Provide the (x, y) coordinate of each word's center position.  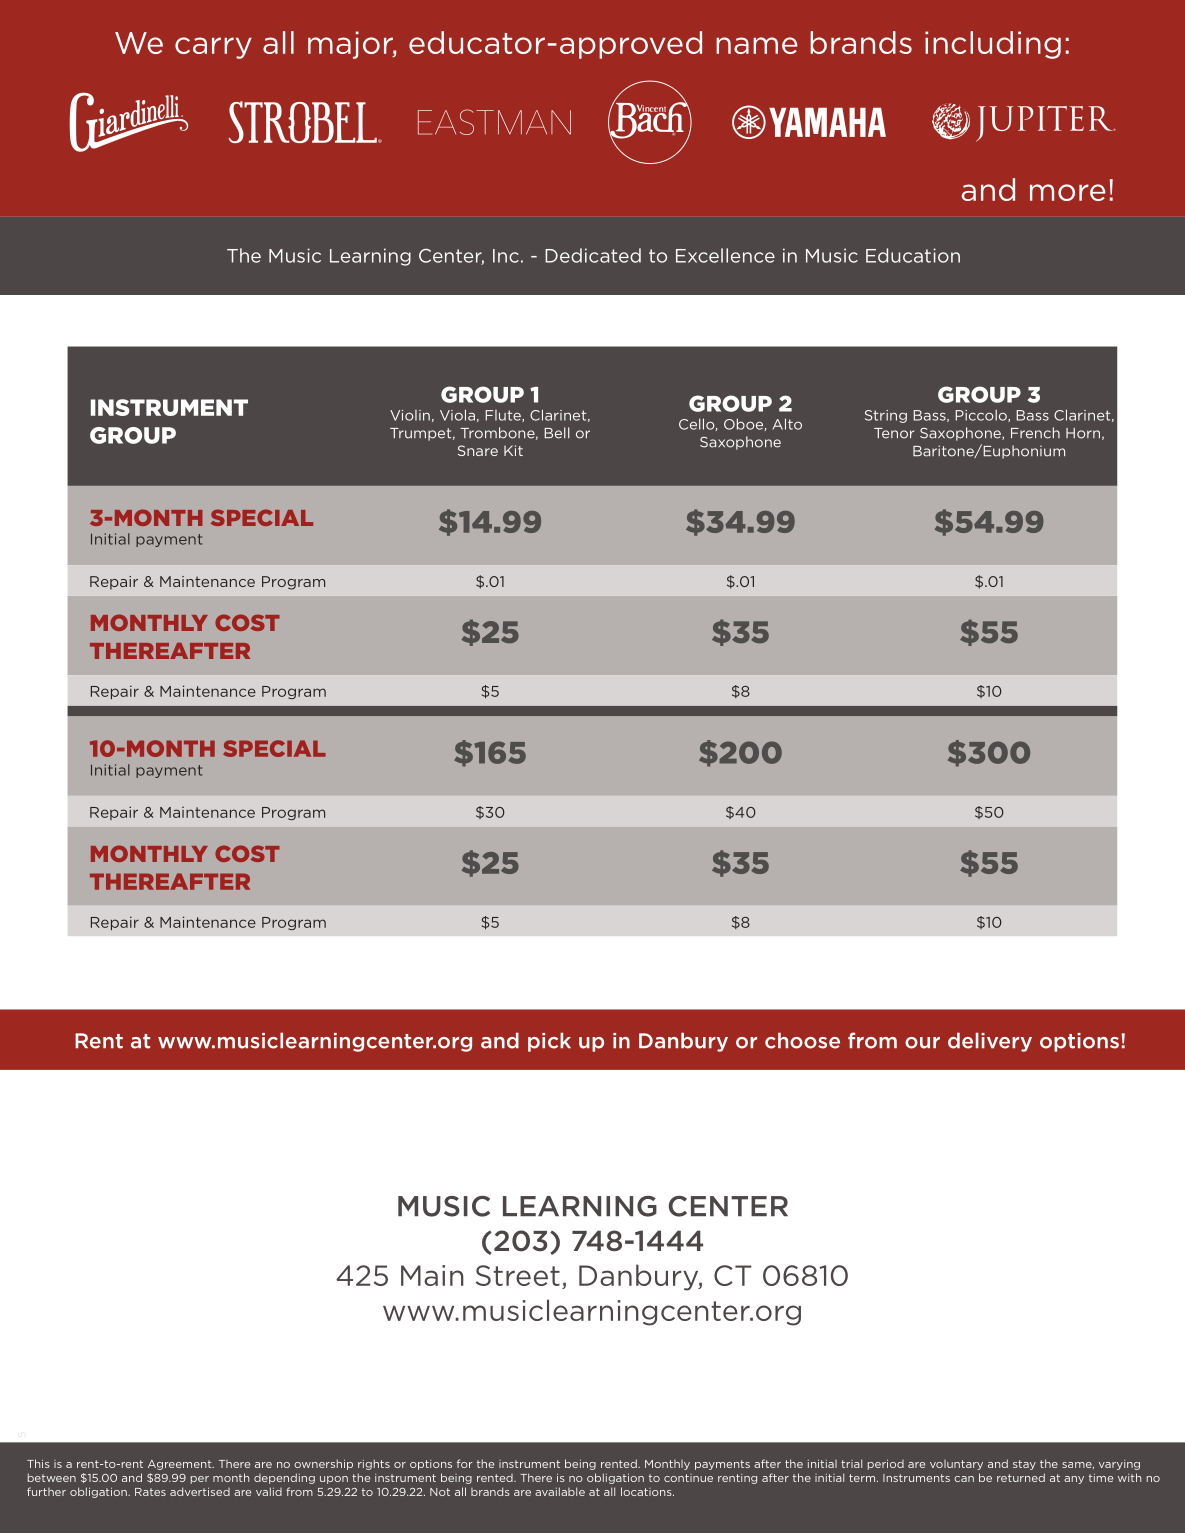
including (993, 45)
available (560, 1491)
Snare (478, 450)
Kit (513, 450)
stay (1024, 1465)
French (1035, 433)
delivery (990, 1042)
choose (802, 1040)
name (757, 45)
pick (549, 1042)
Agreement (181, 1465)
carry (213, 48)
